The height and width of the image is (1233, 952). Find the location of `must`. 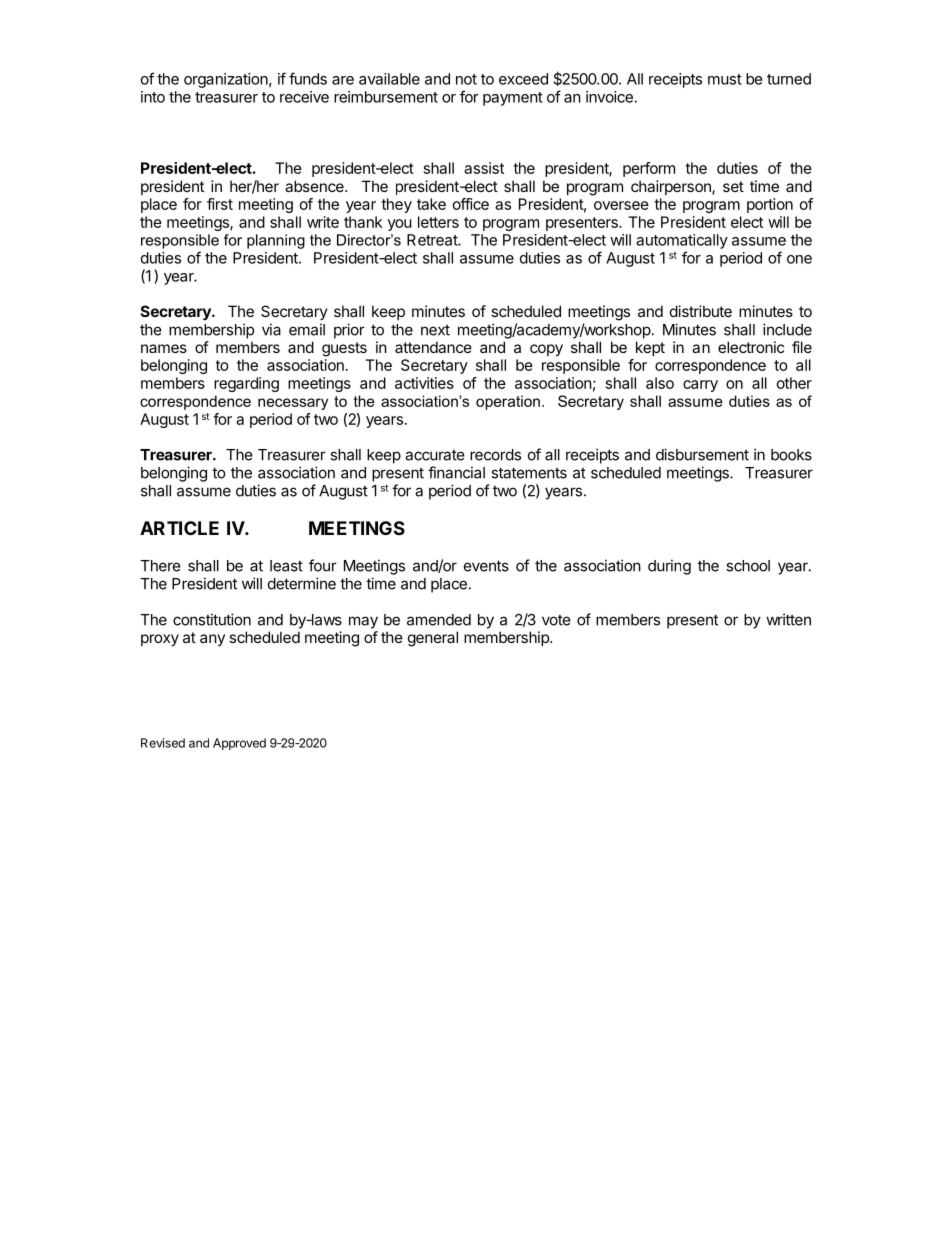

must is located at coordinates (725, 79).
